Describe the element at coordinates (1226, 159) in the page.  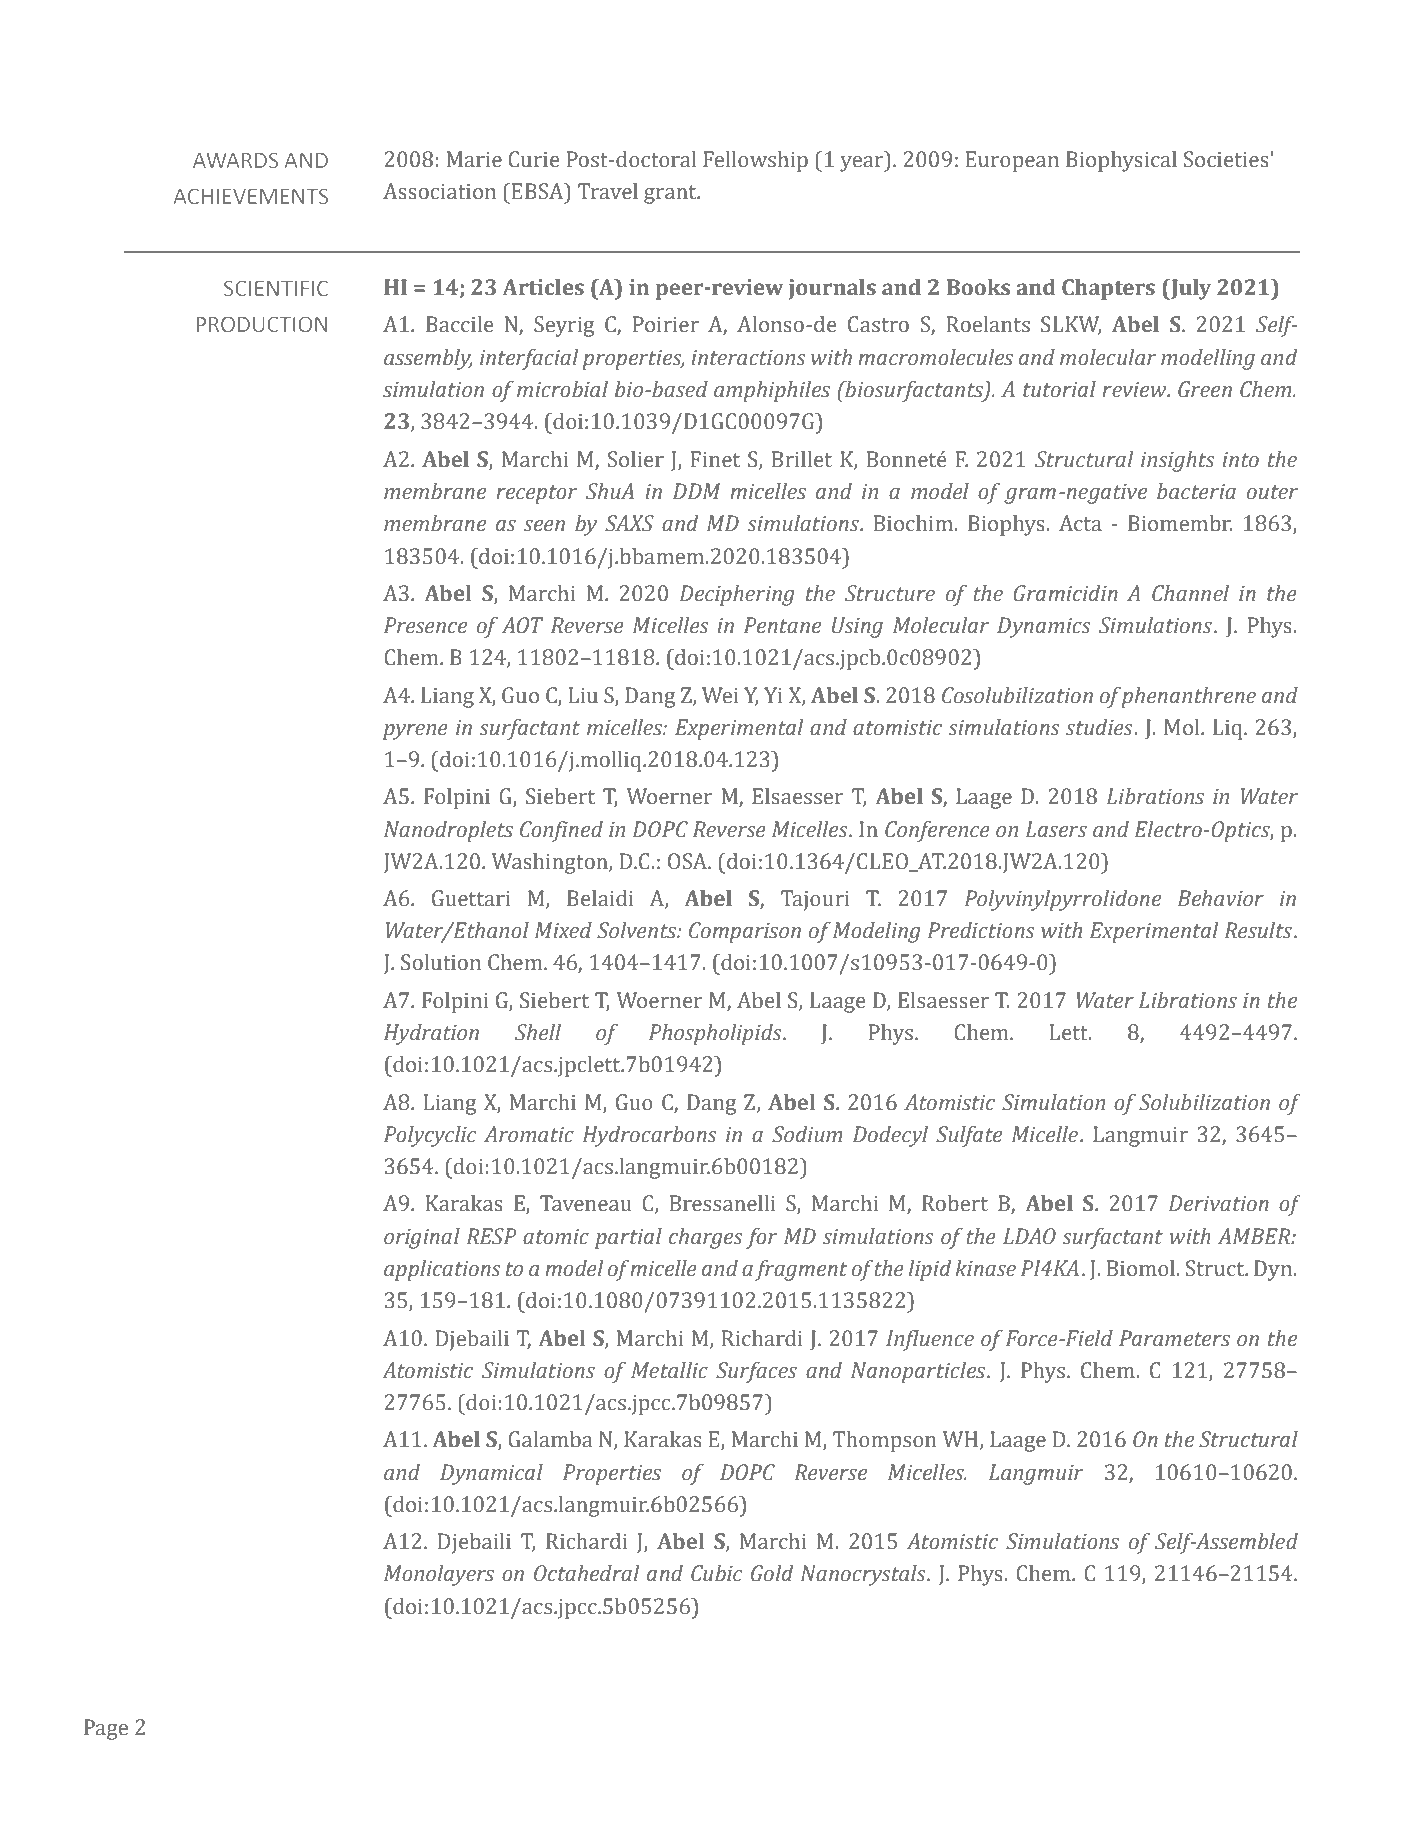
I see `Societies` at that location.
